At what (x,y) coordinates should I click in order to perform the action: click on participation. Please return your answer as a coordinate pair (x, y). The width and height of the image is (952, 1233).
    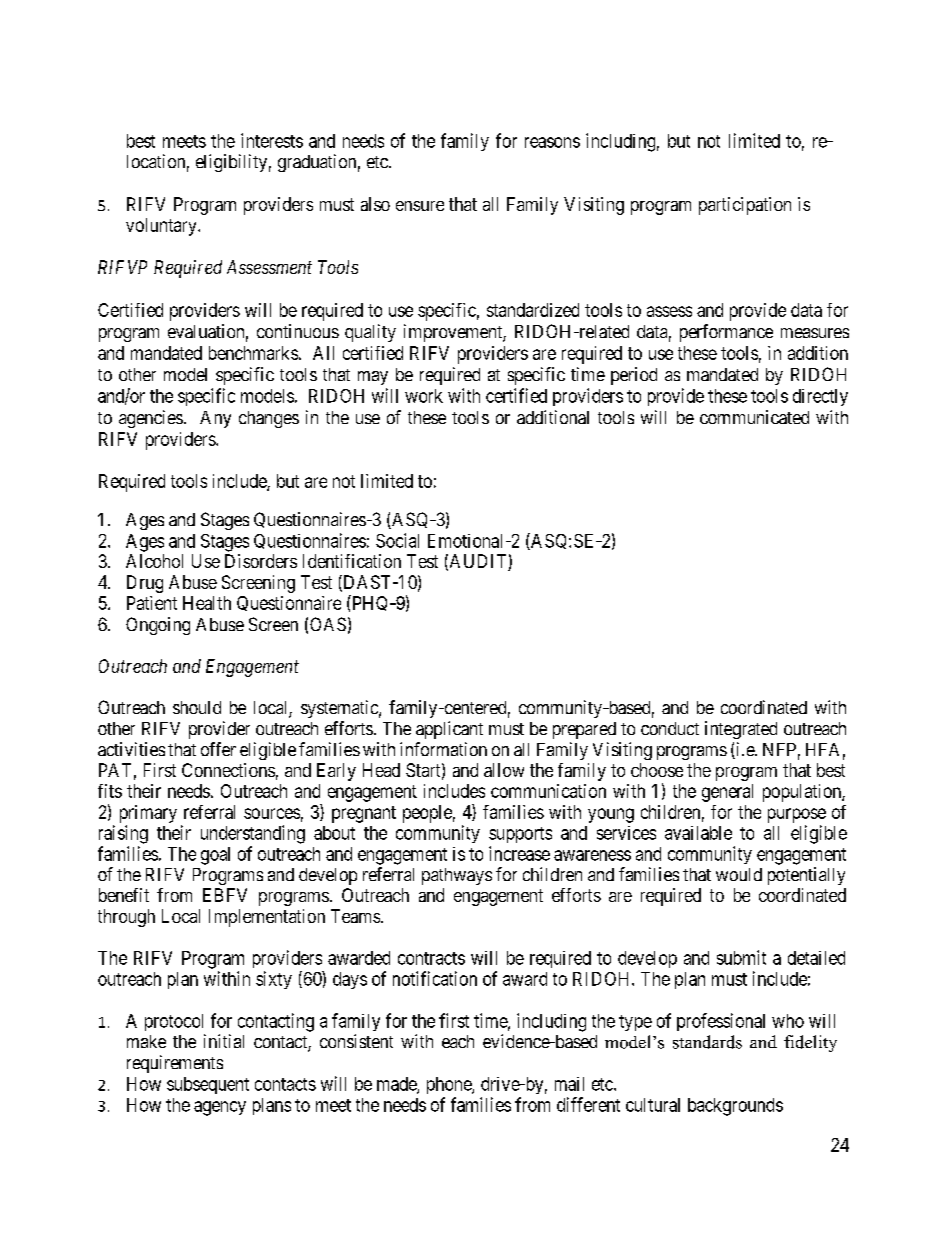
    Looking at the image, I should click on (745, 206).
